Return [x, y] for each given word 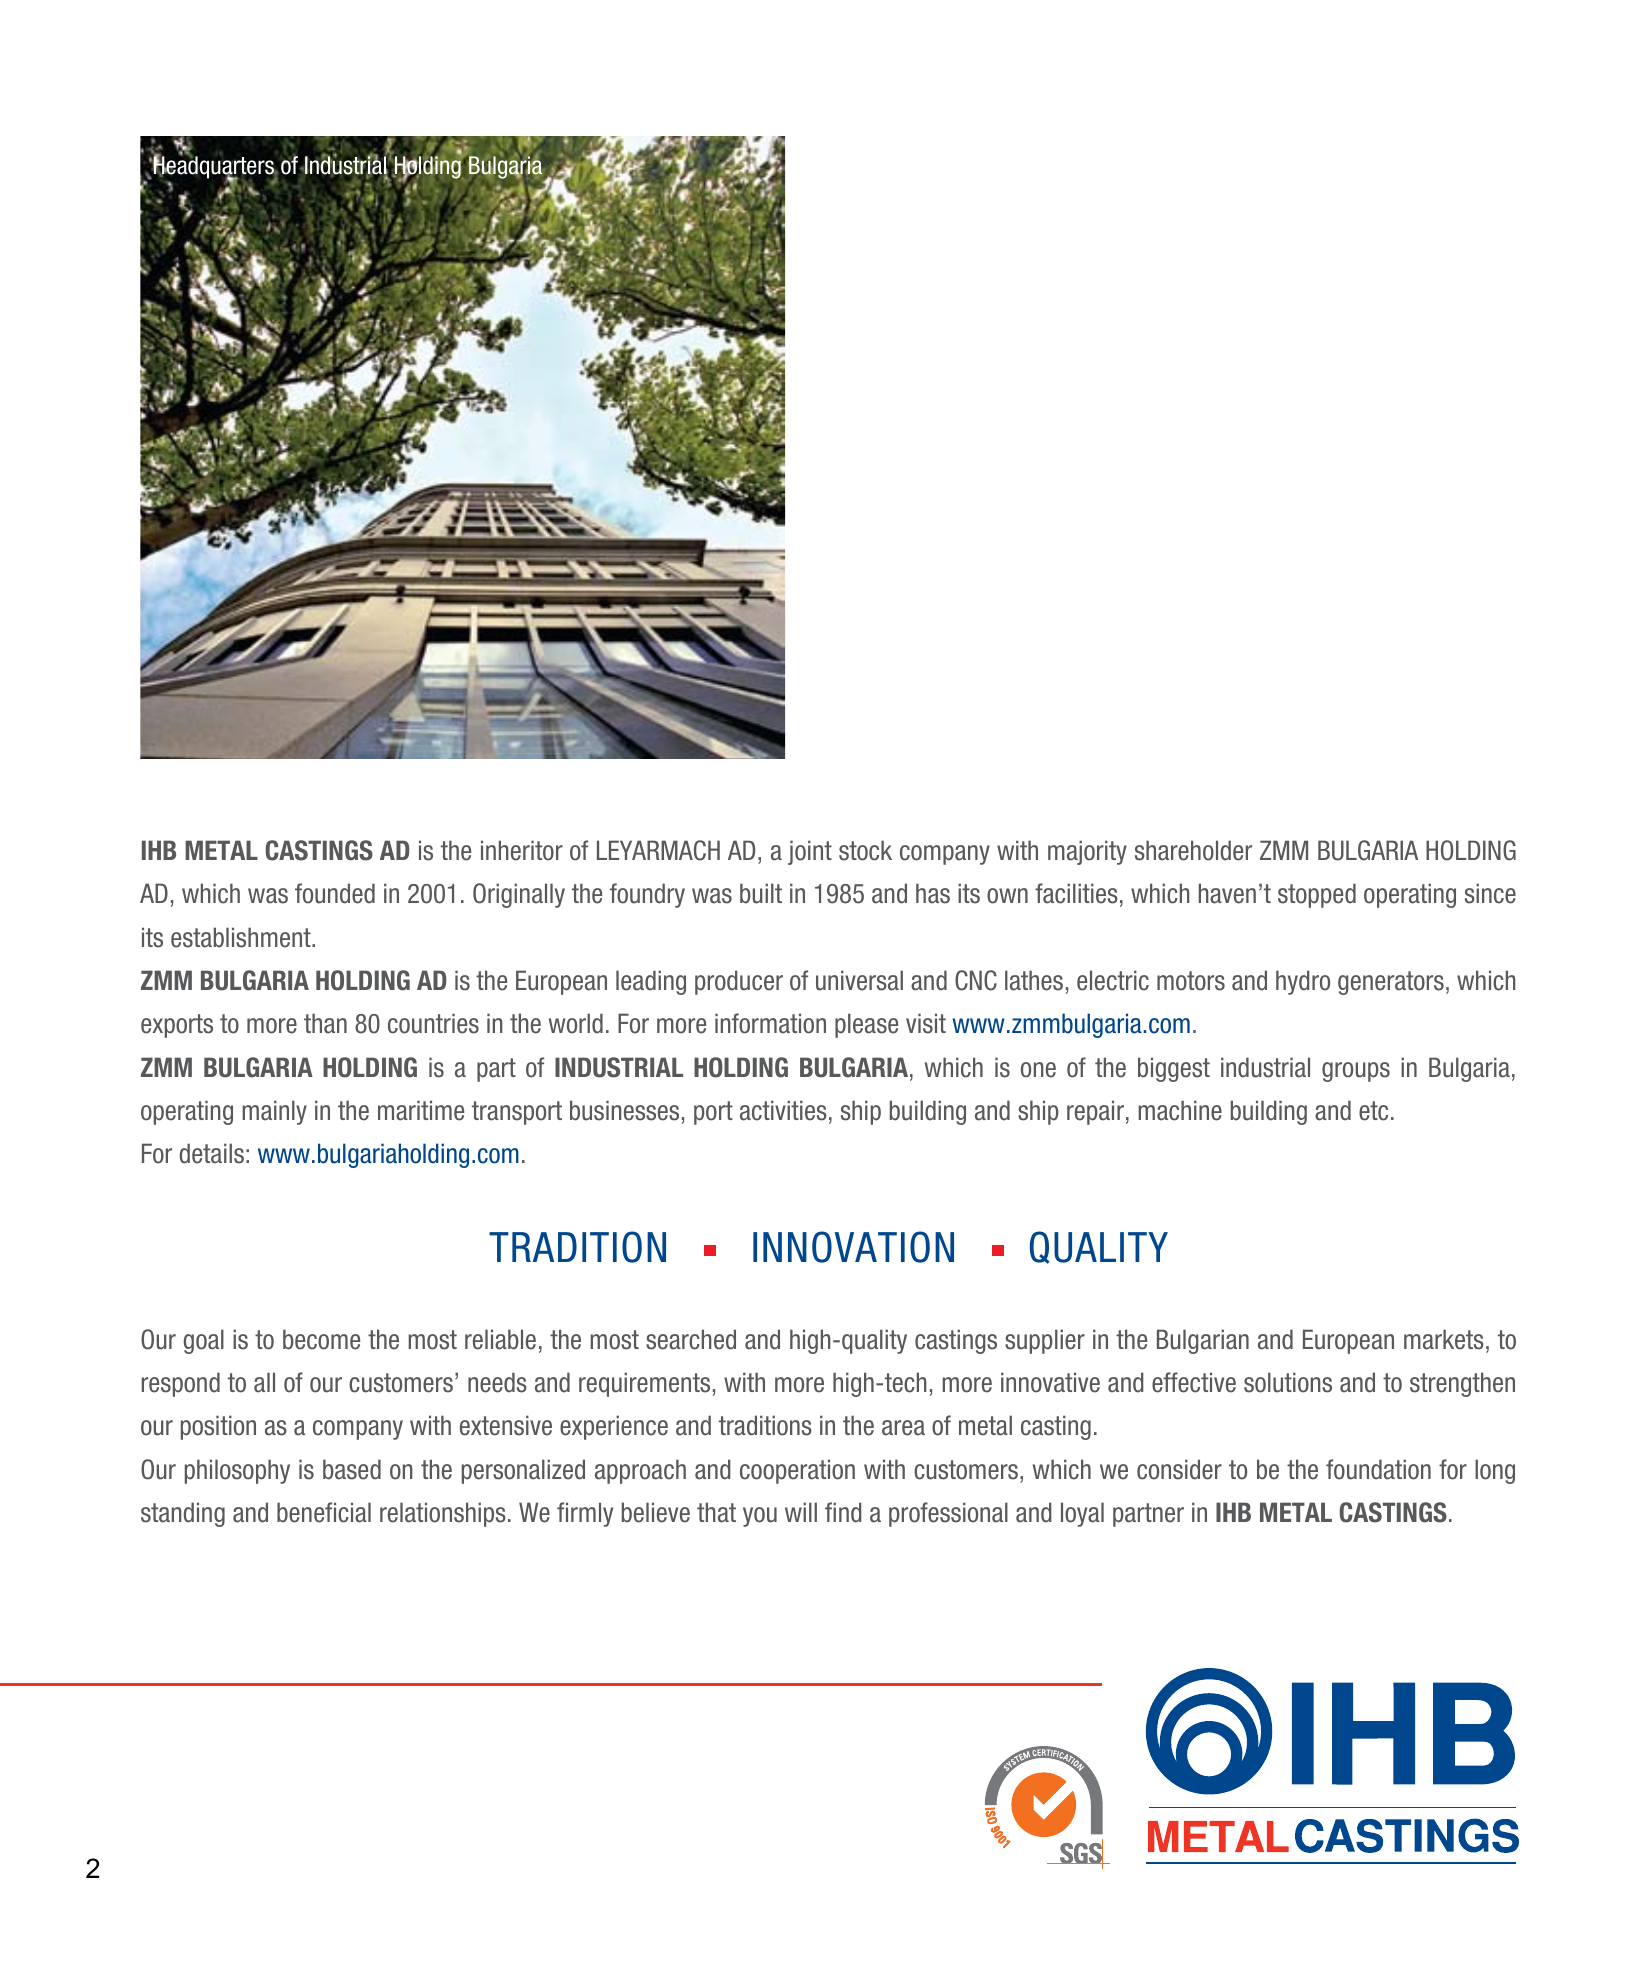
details [212, 1153]
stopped [1317, 895]
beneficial [324, 1512]
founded [335, 893]
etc [1373, 1111]
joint [810, 852]
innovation [853, 1247]
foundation [1378, 1469]
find [843, 1512]
